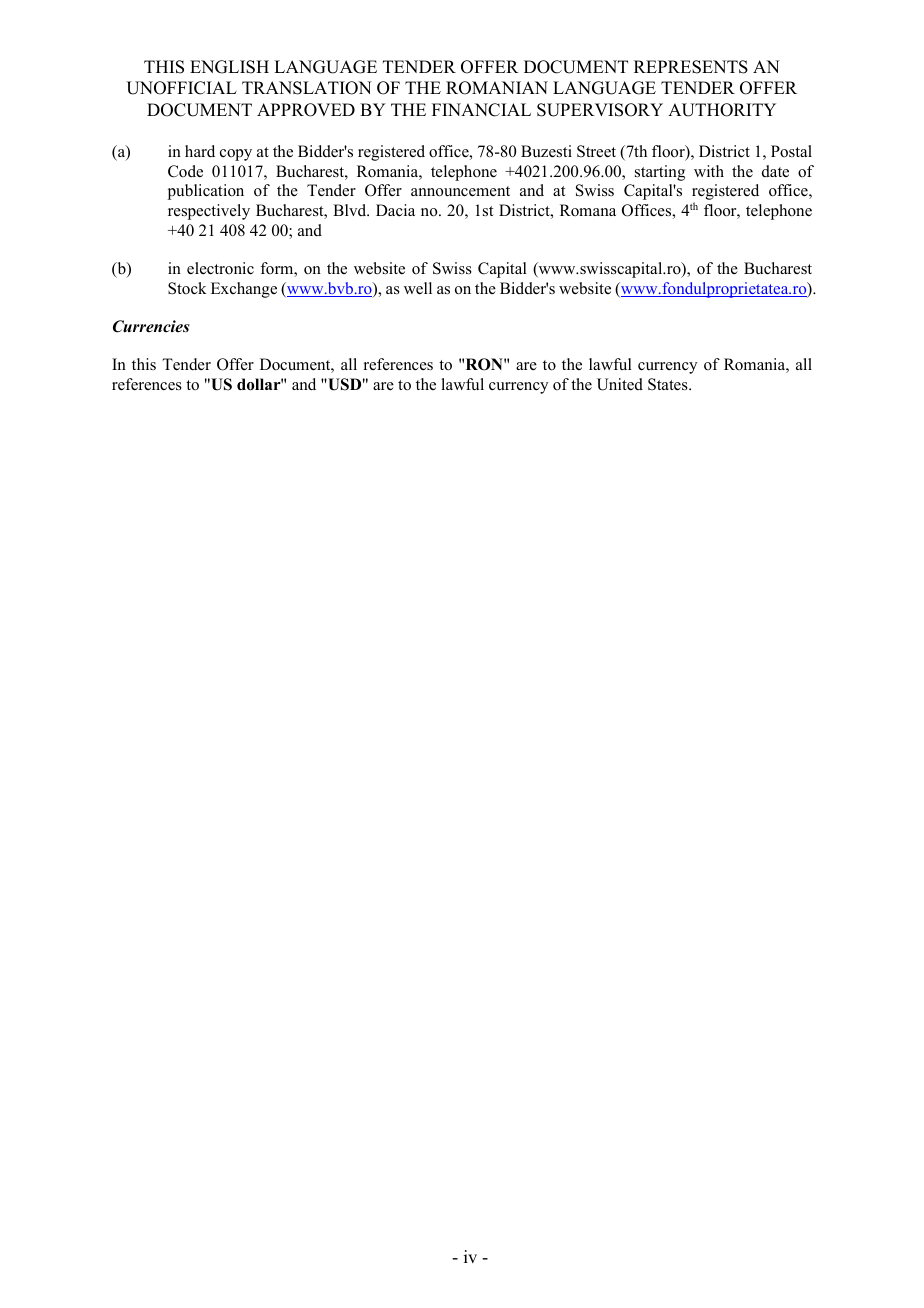 The image size is (924, 1308). What do you see at coordinates (229, 67) in the image?
I see `ENGLISH` at bounding box center [229, 67].
